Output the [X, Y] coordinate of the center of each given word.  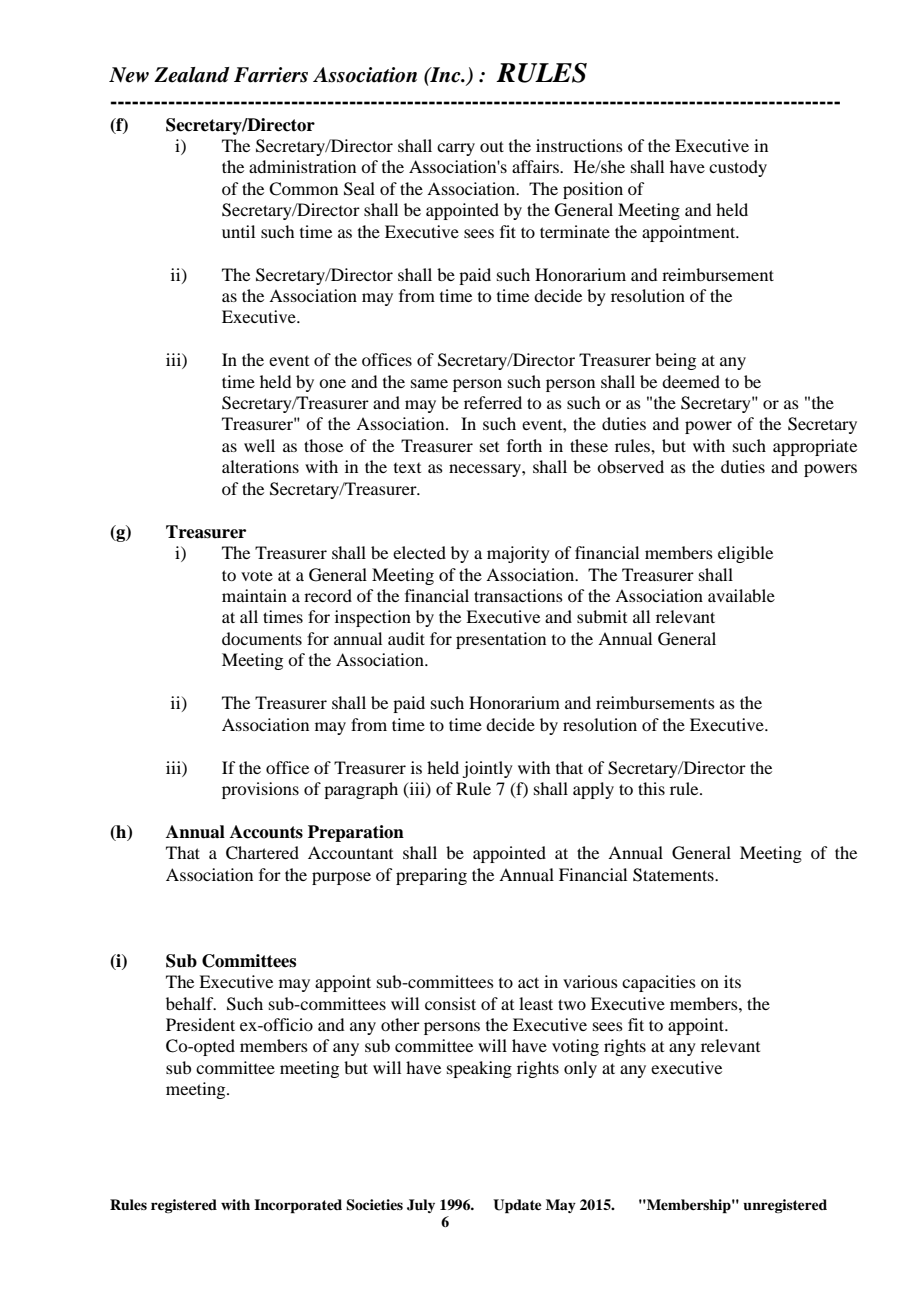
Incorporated [298, 1206]
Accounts [266, 832]
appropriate [815, 447]
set [489, 447]
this [651, 788]
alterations [260, 466]
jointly [487, 769]
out [492, 146]
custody [738, 168]
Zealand [192, 75]
